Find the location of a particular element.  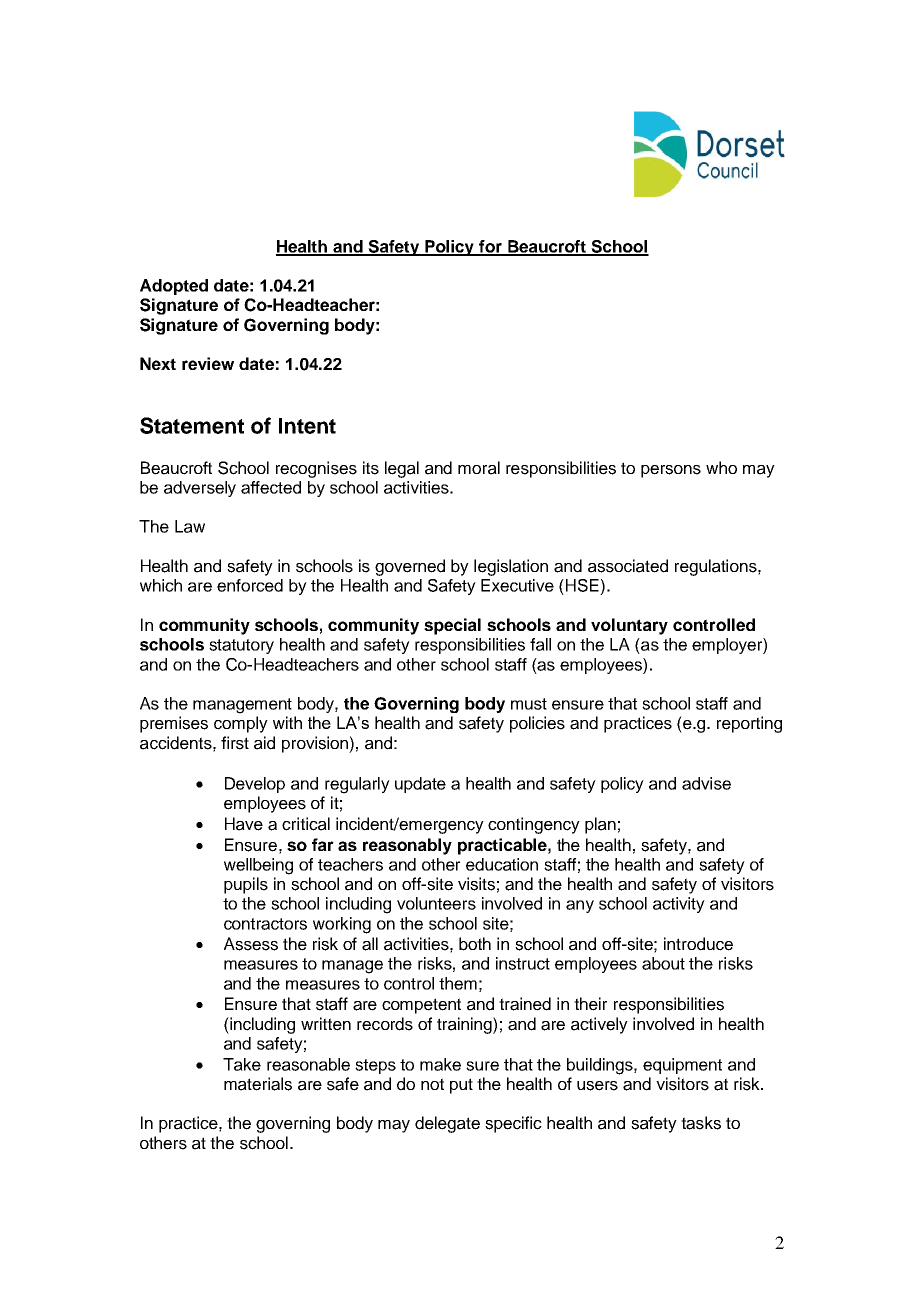

volunteers is located at coordinates (436, 903).
